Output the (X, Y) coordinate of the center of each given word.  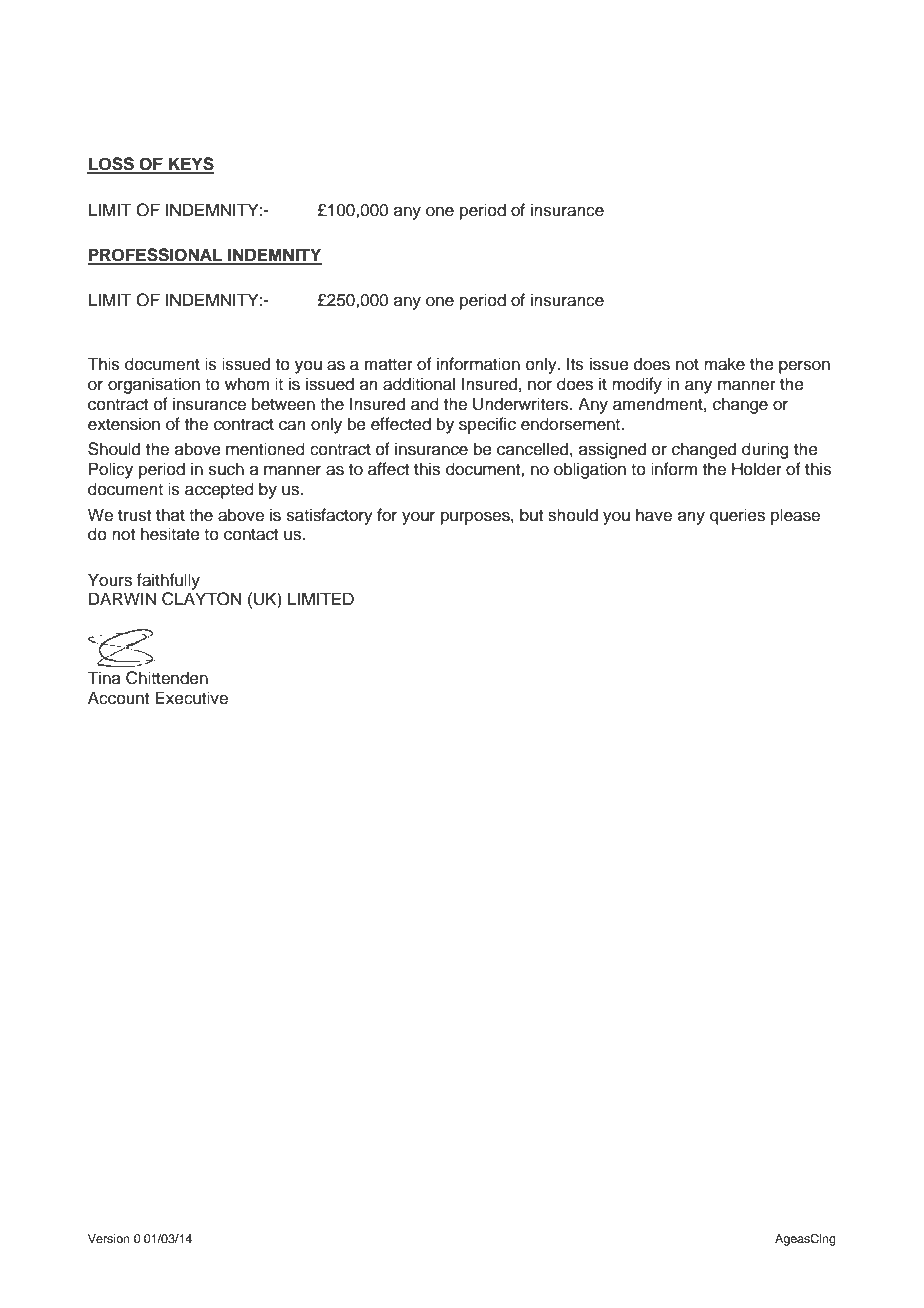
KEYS (190, 165)
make (724, 364)
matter (389, 365)
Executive (191, 698)
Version (109, 1238)
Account (118, 698)
